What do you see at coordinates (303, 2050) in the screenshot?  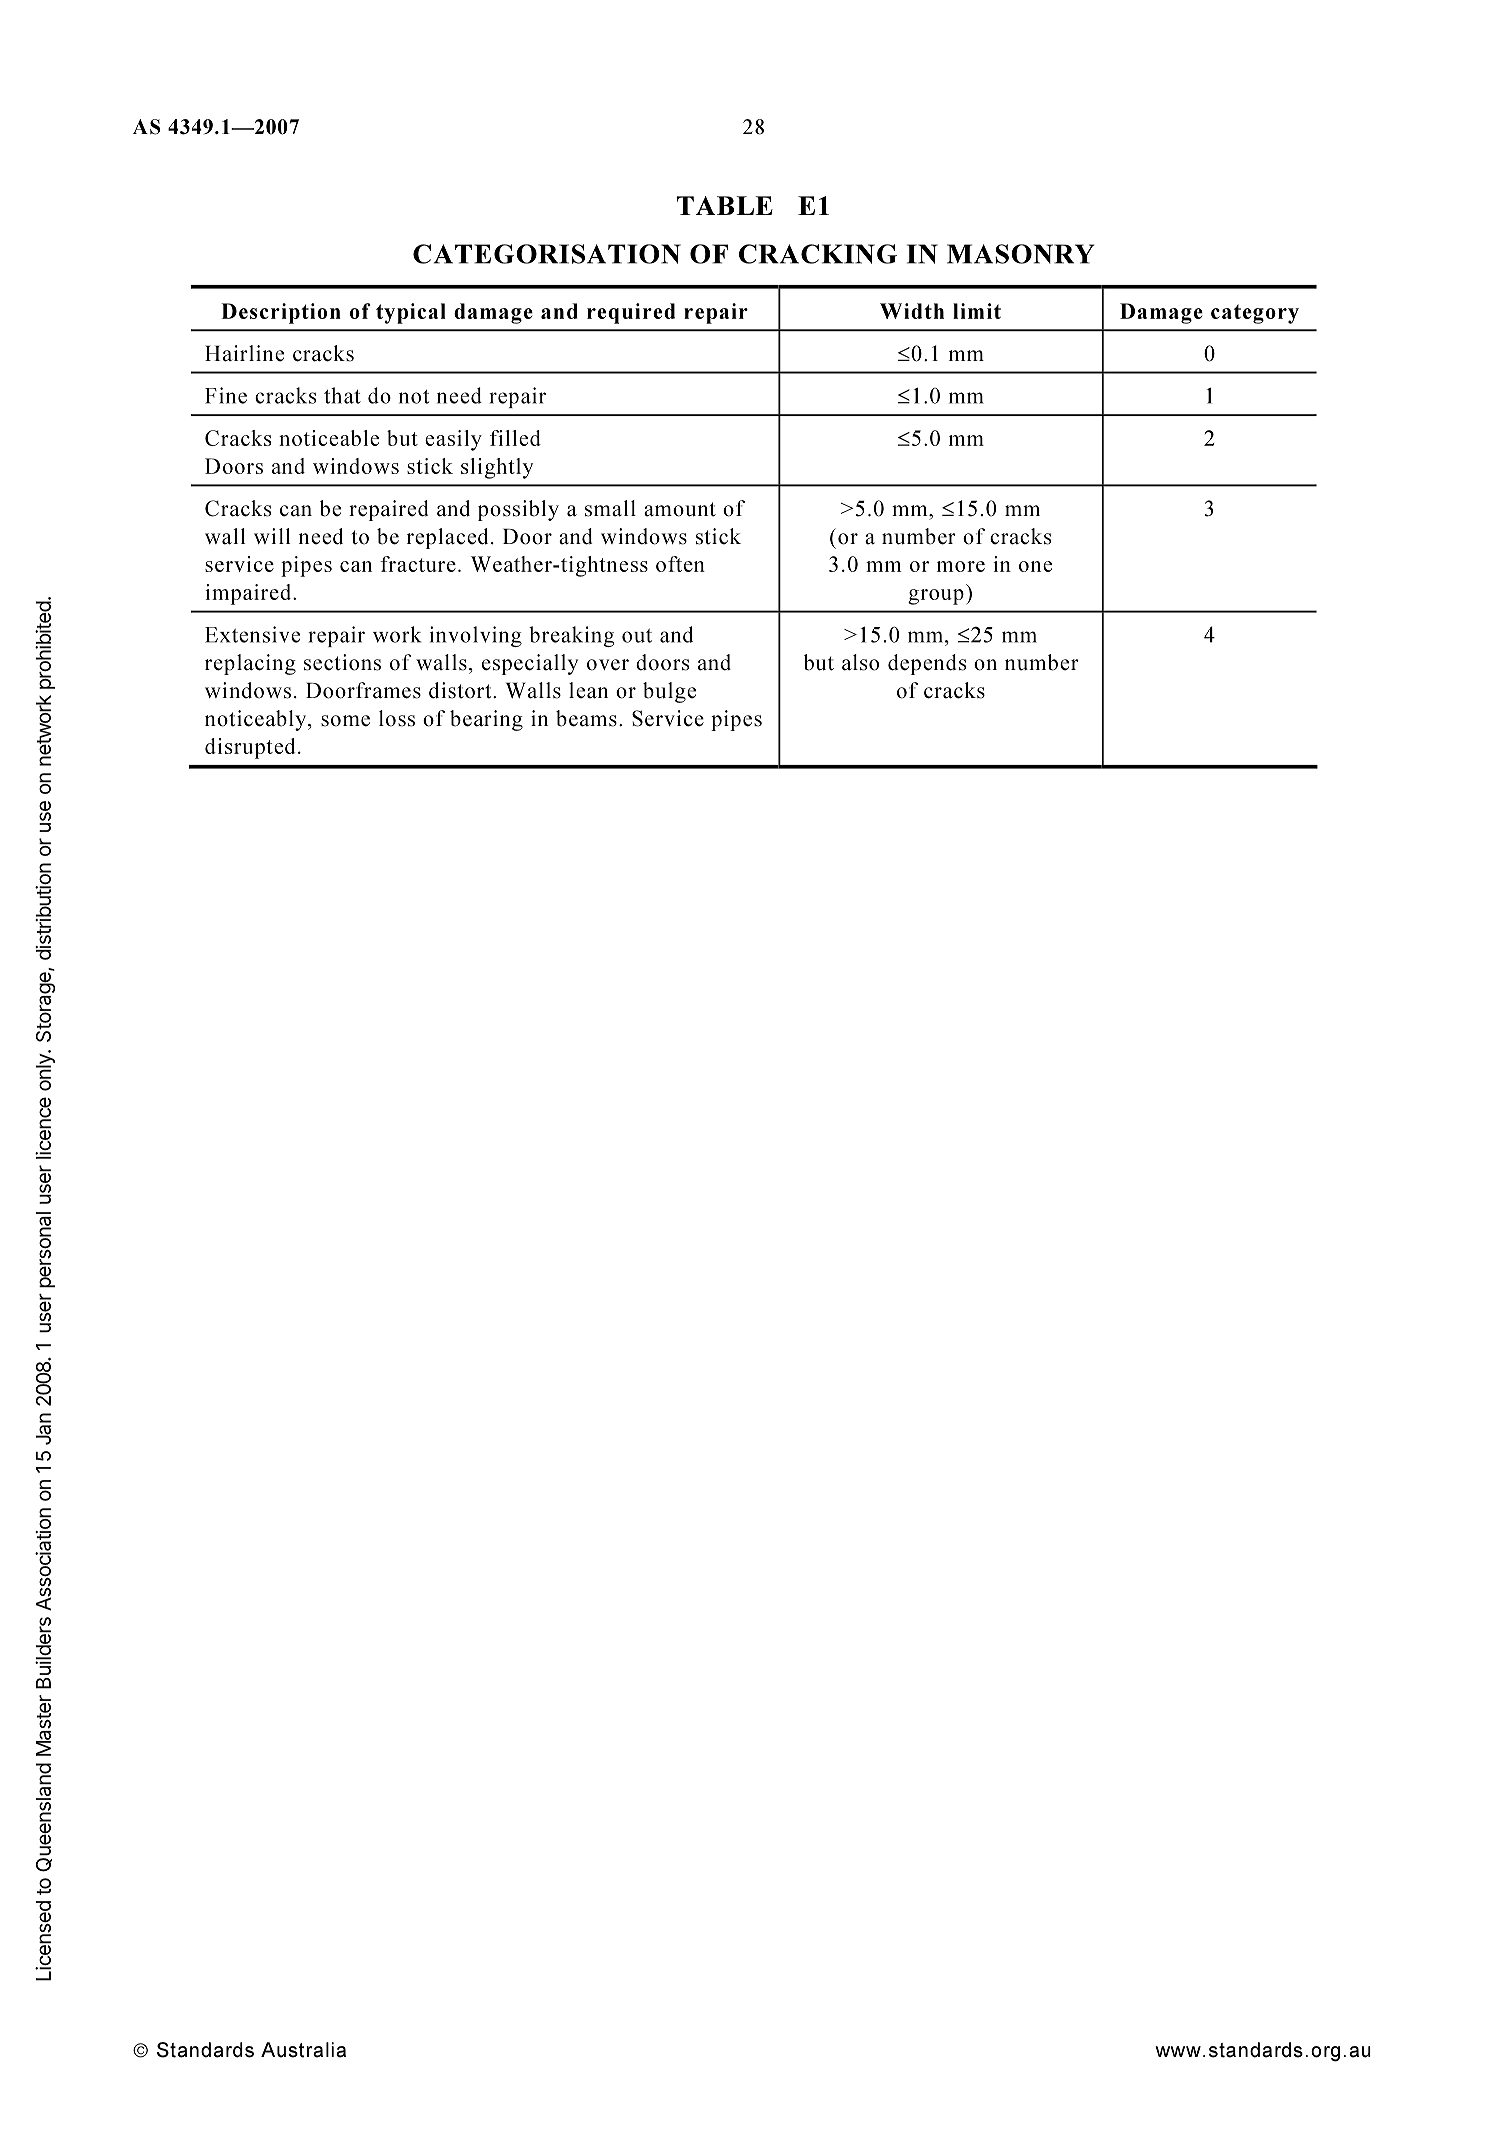 I see `Australia` at bounding box center [303, 2050].
